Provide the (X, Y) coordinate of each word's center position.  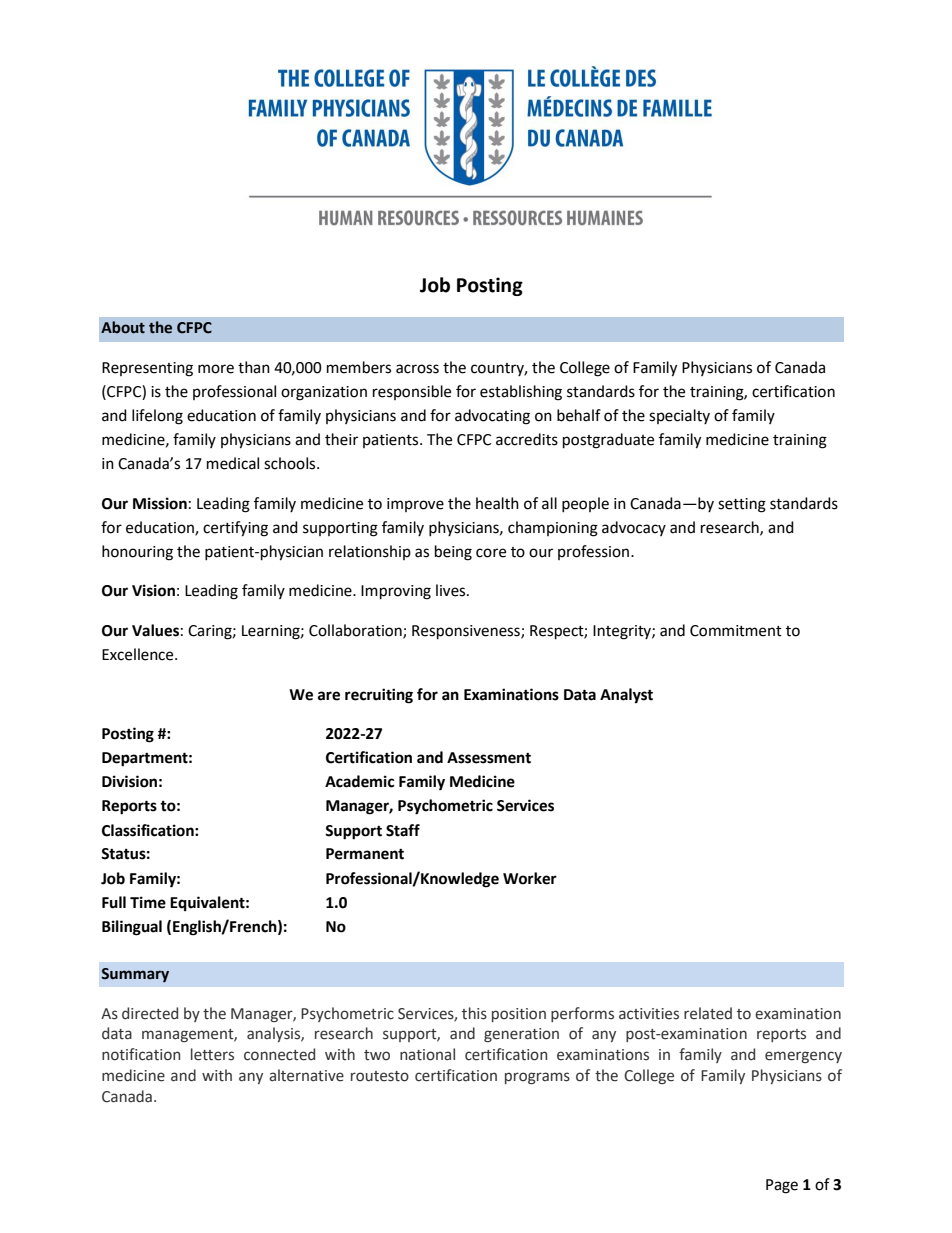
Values (155, 630)
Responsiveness (467, 632)
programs (537, 1078)
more (216, 369)
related (708, 1013)
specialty (679, 416)
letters (212, 1054)
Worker (530, 878)
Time (148, 902)
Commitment (736, 631)
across (417, 369)
